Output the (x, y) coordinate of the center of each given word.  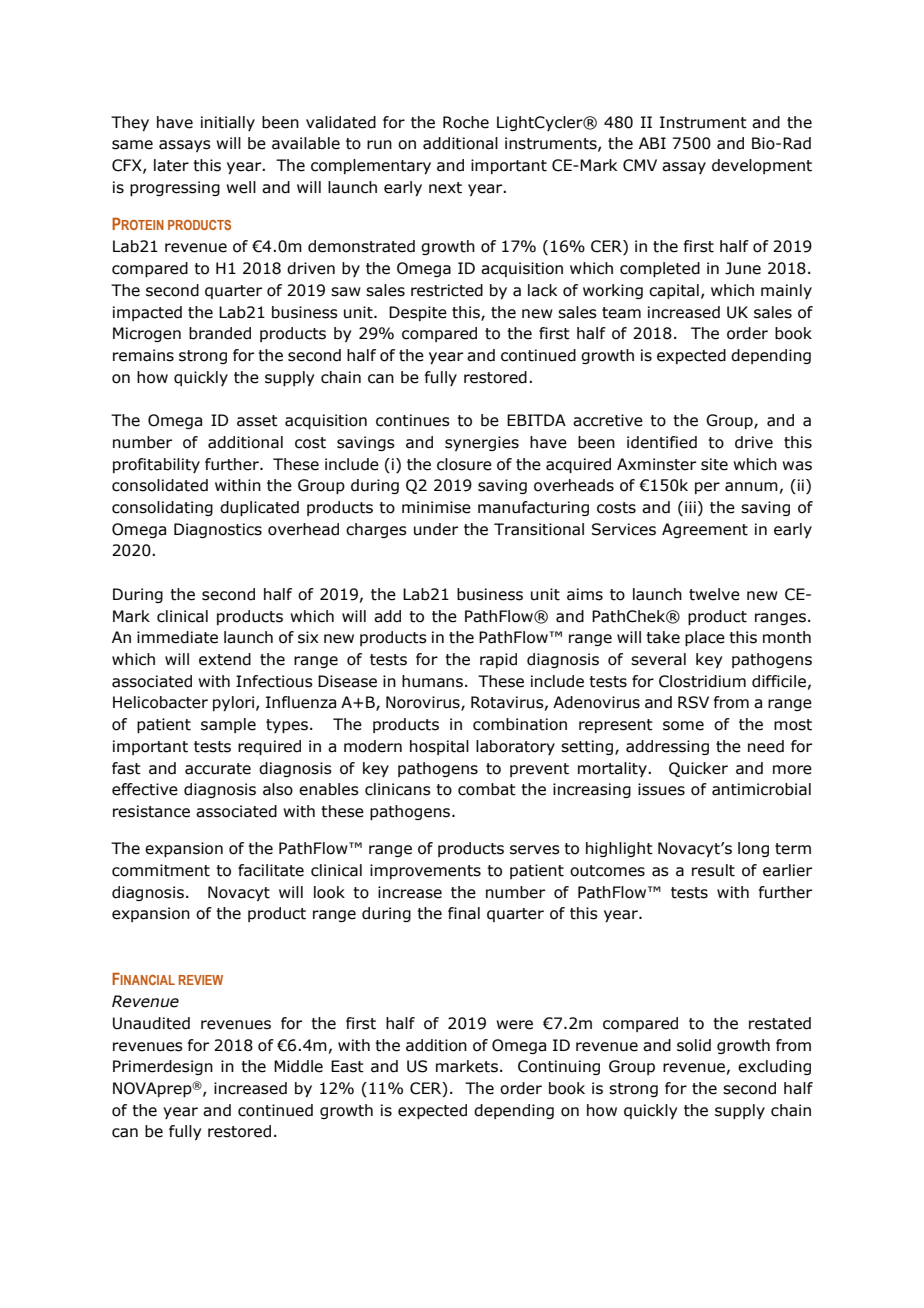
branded (220, 333)
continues (413, 420)
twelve (714, 594)
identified (662, 442)
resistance (151, 811)
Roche (466, 122)
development (762, 166)
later (171, 165)
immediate (177, 637)
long (753, 849)
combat (487, 789)
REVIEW (201, 980)
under (436, 529)
